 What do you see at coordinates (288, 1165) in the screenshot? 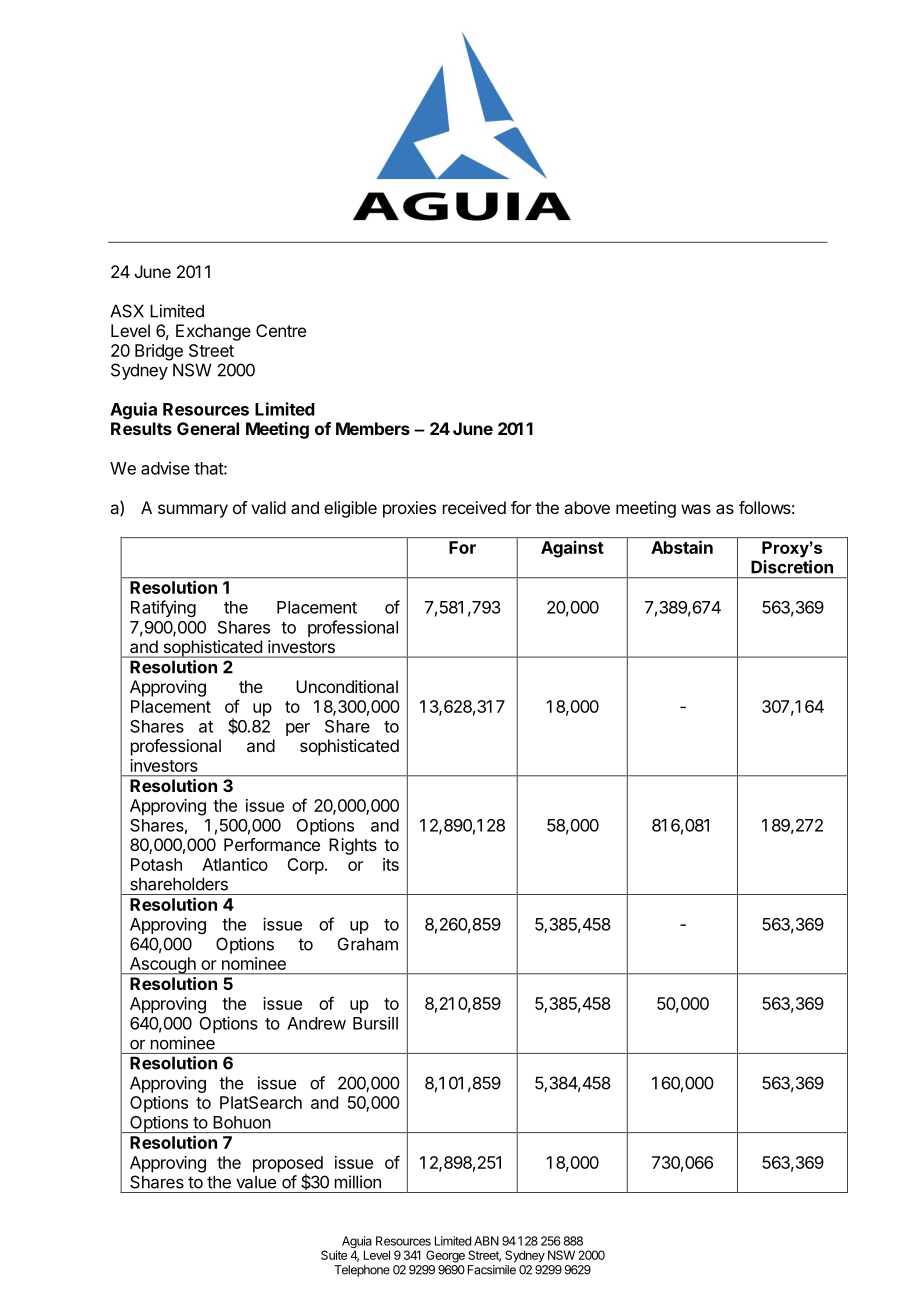
I see `proposed` at bounding box center [288, 1165].
